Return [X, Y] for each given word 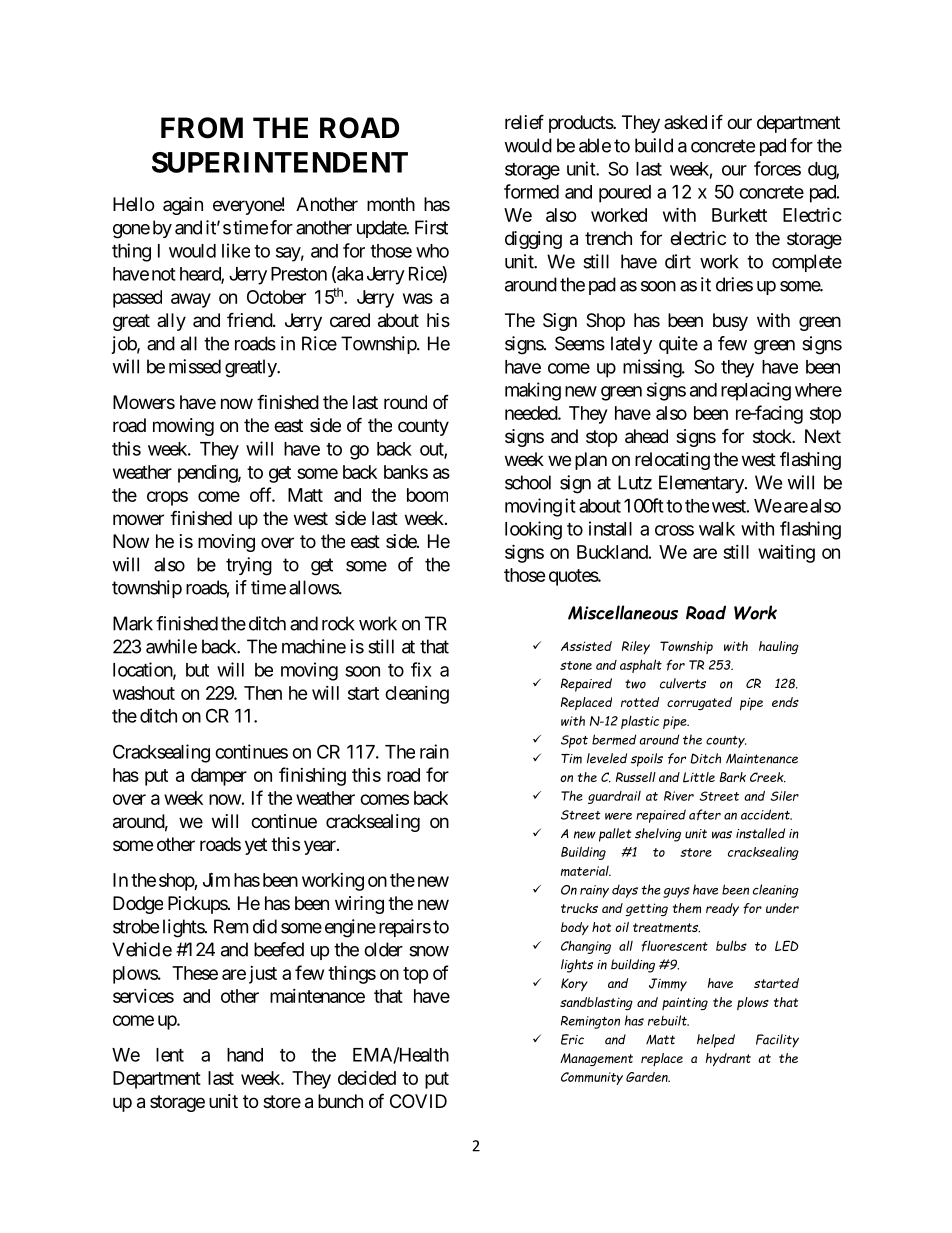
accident [766, 814]
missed [195, 366]
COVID [418, 1101]
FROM [202, 128]
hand [245, 1055]
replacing [756, 391]
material [586, 871]
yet [256, 846]
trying [249, 566]
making [533, 391]
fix [421, 669]
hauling [779, 647]
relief [524, 121]
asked [685, 122]
